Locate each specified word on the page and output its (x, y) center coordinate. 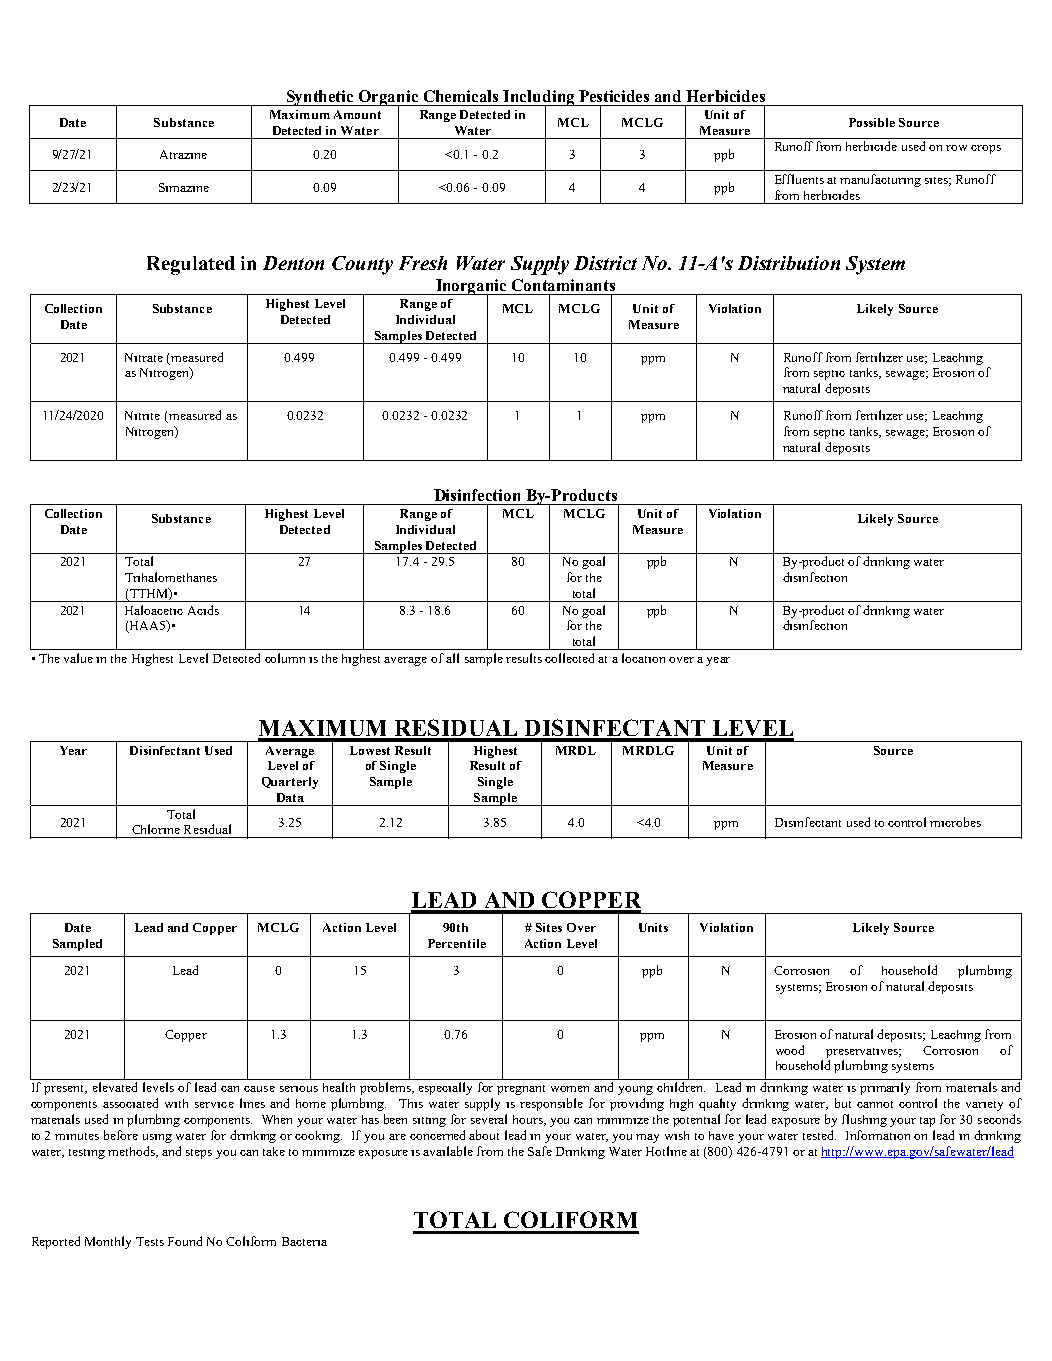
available (448, 1151)
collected (569, 658)
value (78, 658)
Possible (872, 122)
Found (185, 1241)
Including (539, 99)
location (643, 658)
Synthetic (320, 98)
